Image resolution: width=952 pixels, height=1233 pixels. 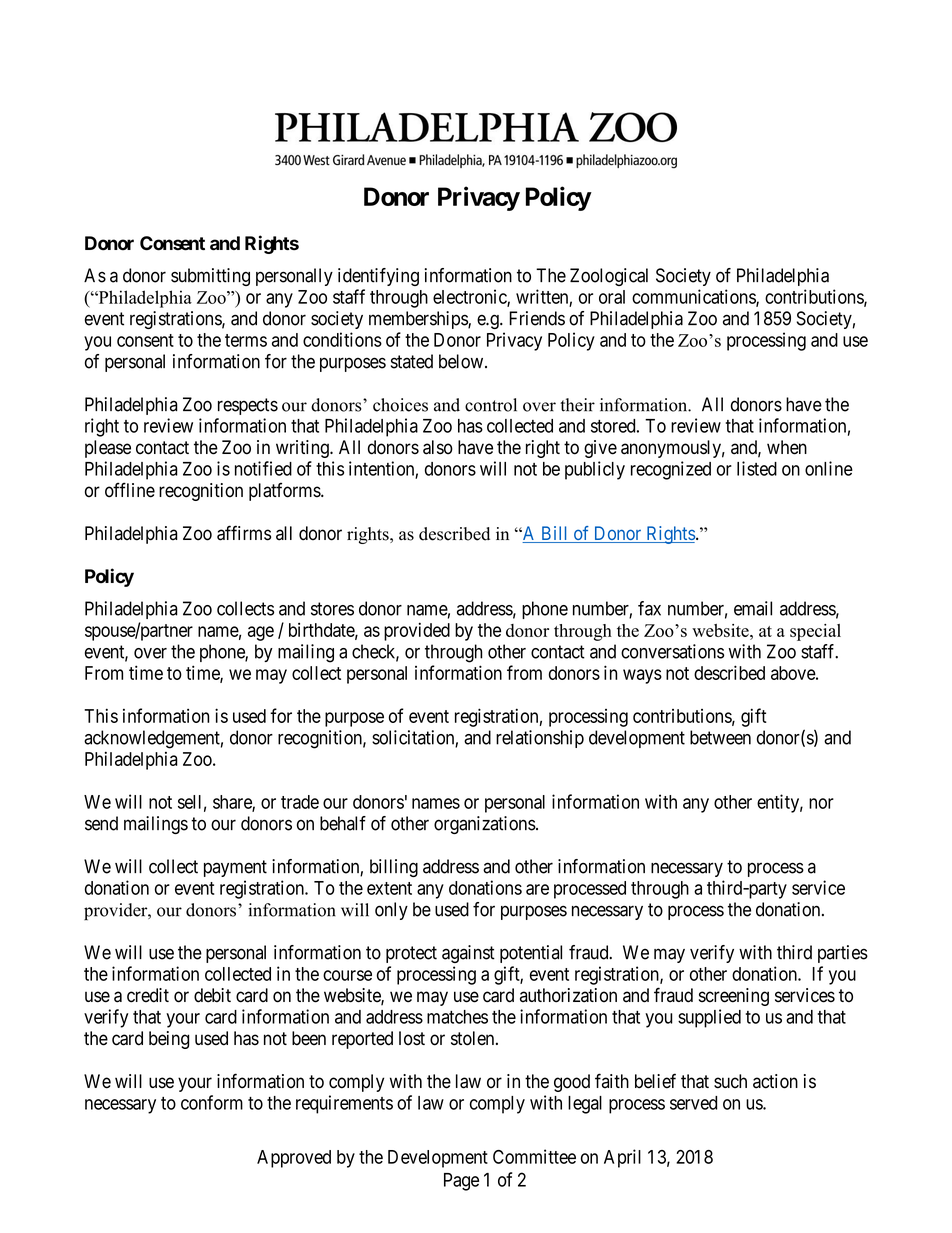 I want to click on also, so click(x=438, y=447).
